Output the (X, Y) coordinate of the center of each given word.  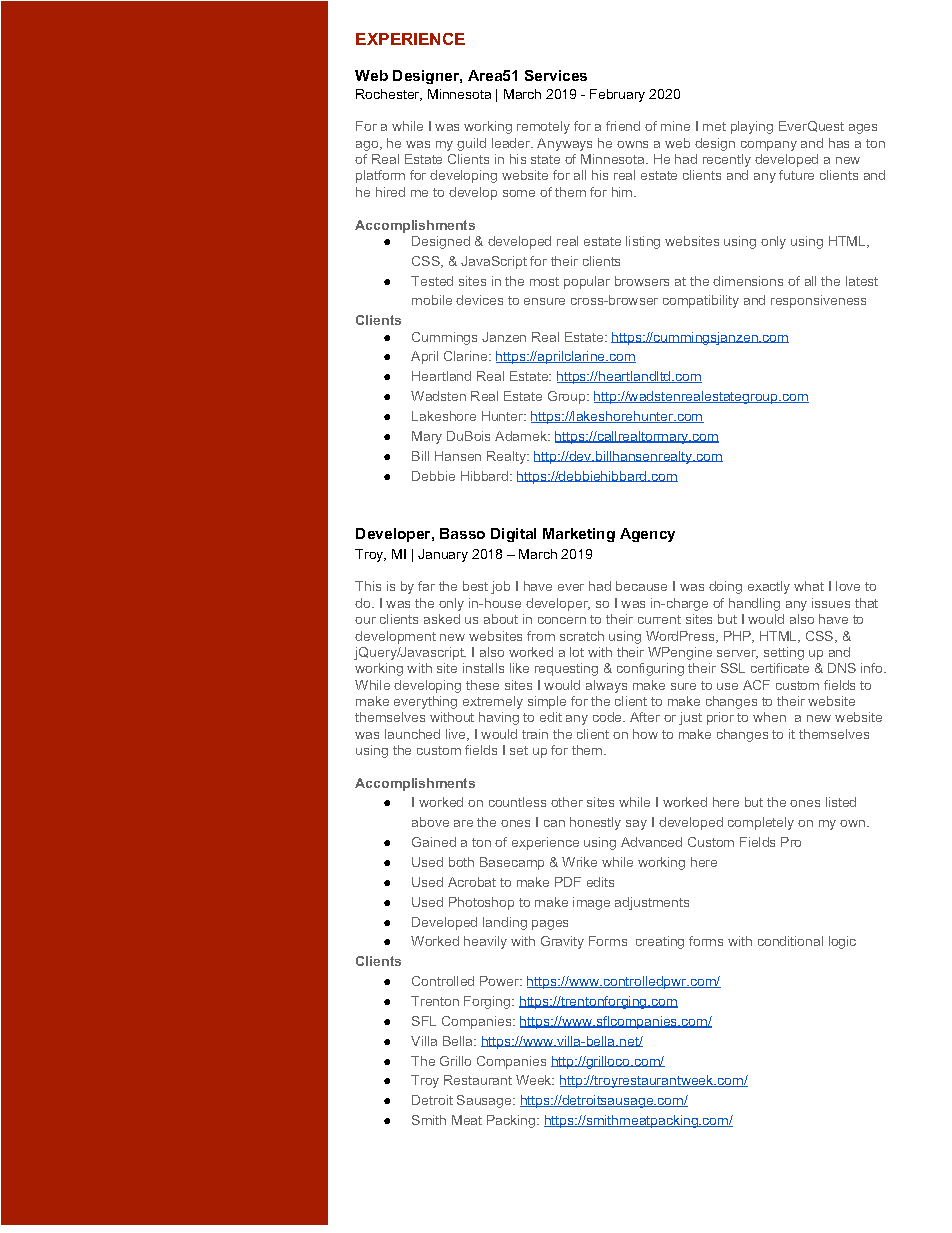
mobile (432, 300)
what (809, 586)
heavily (485, 942)
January (443, 555)
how (645, 734)
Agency (647, 535)
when (769, 717)
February (617, 95)
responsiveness (818, 301)
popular (587, 282)
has (839, 143)
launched (412, 734)
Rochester (389, 95)
